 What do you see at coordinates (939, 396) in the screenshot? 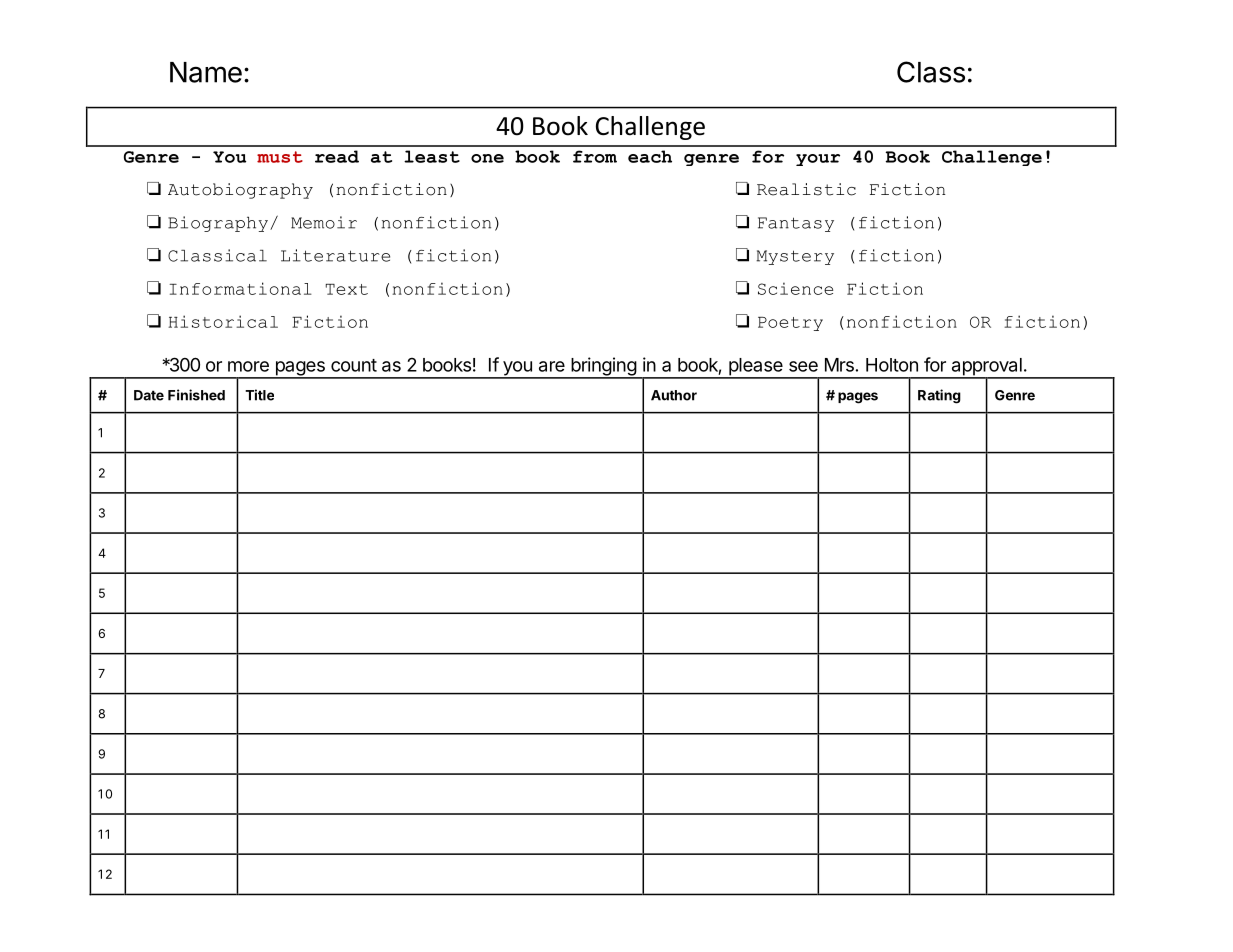
I see `Rating` at bounding box center [939, 396].
